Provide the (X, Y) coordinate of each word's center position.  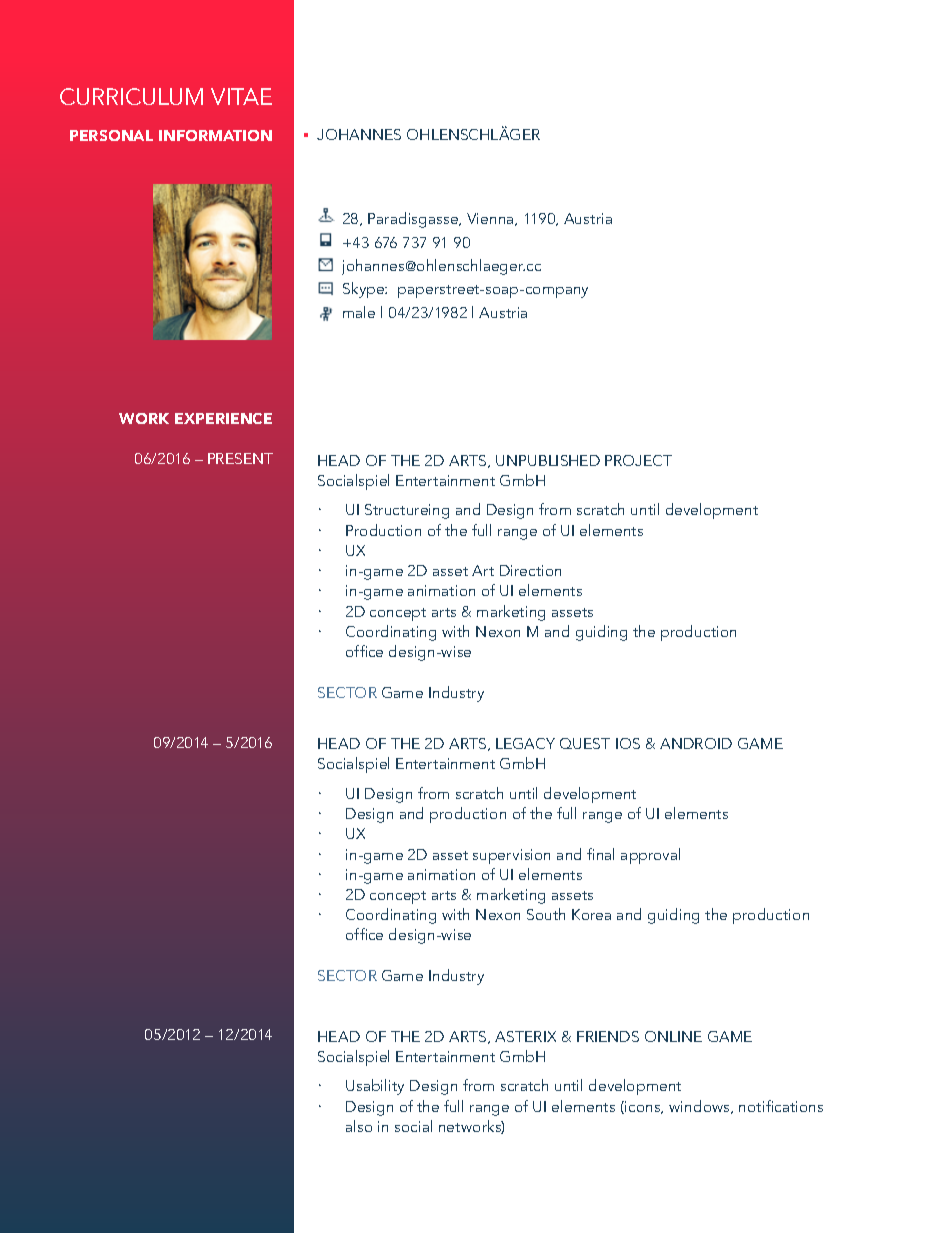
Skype (365, 290)
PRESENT (240, 458)
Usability (375, 1087)
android (696, 743)
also (359, 1126)
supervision (511, 856)
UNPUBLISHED (548, 460)
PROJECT (638, 460)
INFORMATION (215, 135)
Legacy (525, 743)
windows (700, 1107)
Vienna (491, 219)
